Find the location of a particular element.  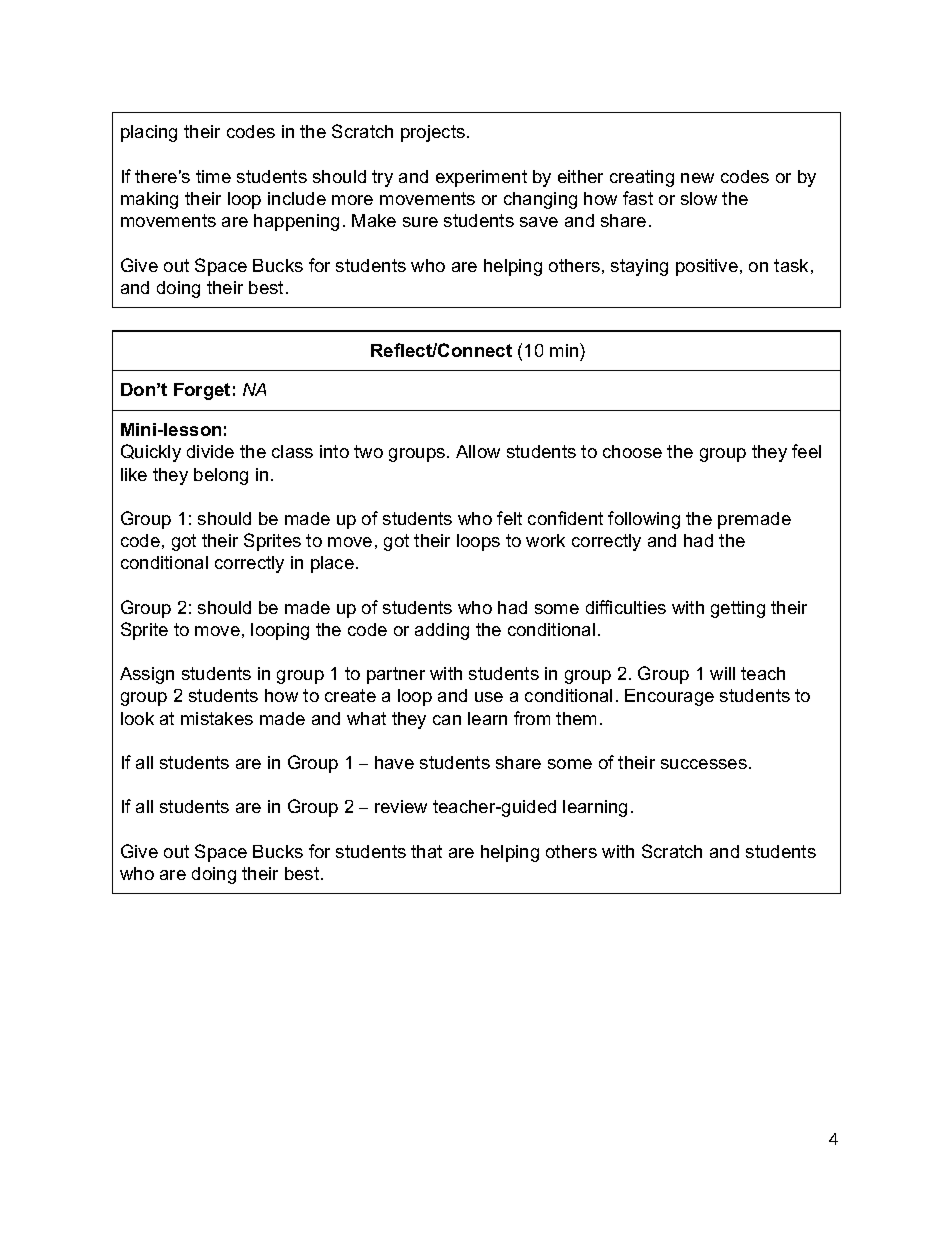

experiment is located at coordinates (481, 178).
